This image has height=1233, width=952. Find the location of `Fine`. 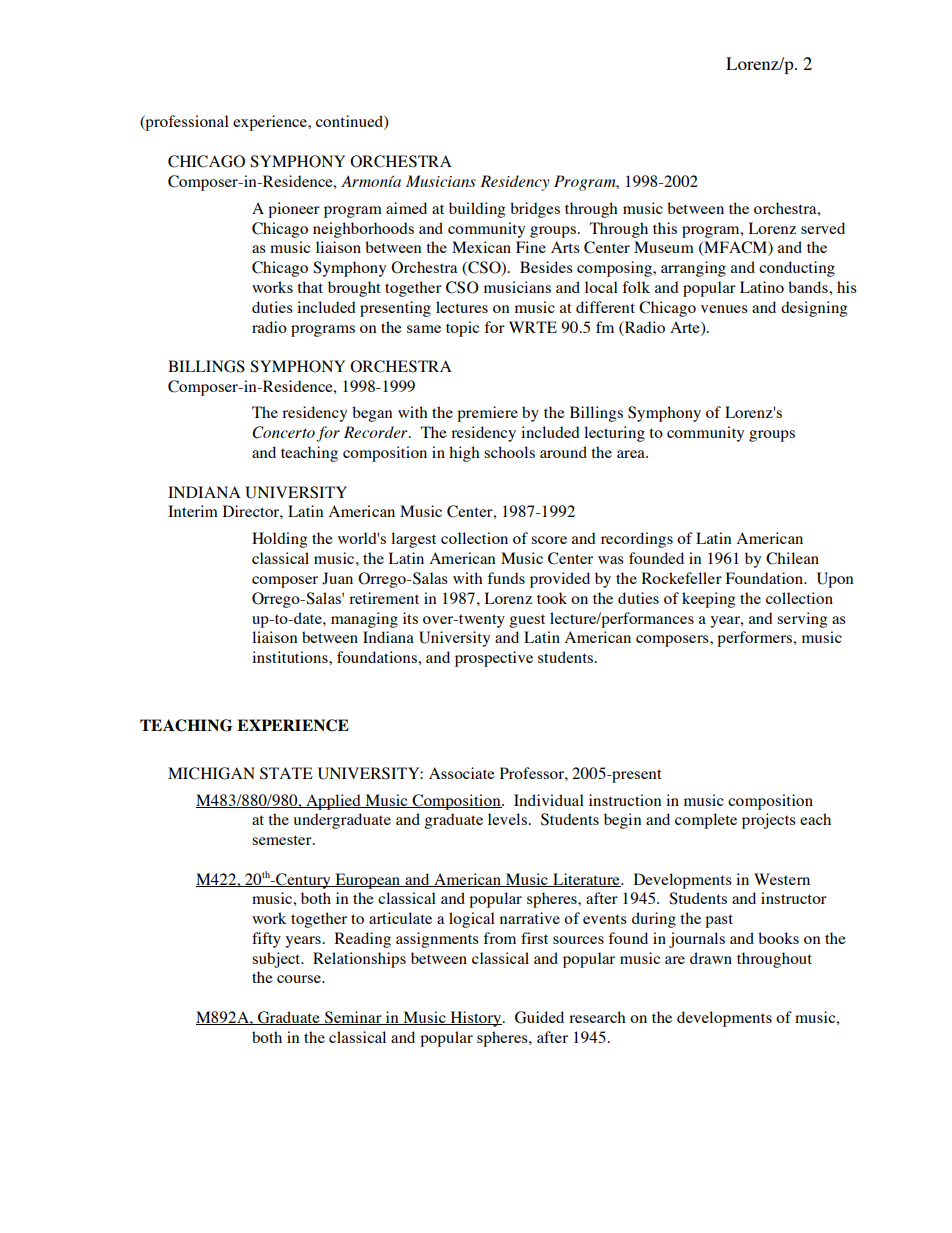

Fine is located at coordinates (531, 247).
